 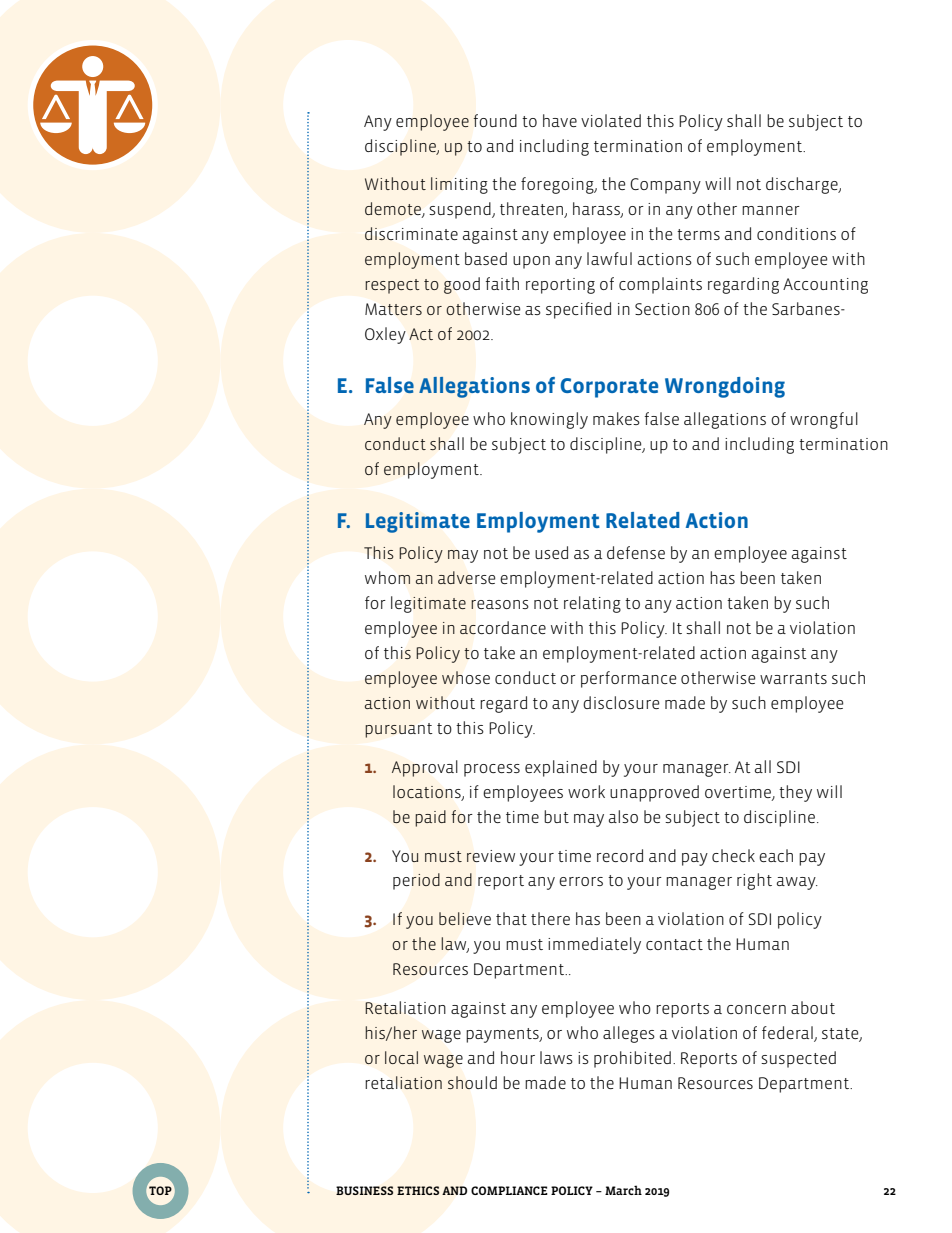 What do you see at coordinates (623, 1190) in the page?
I see `March` at bounding box center [623, 1190].
